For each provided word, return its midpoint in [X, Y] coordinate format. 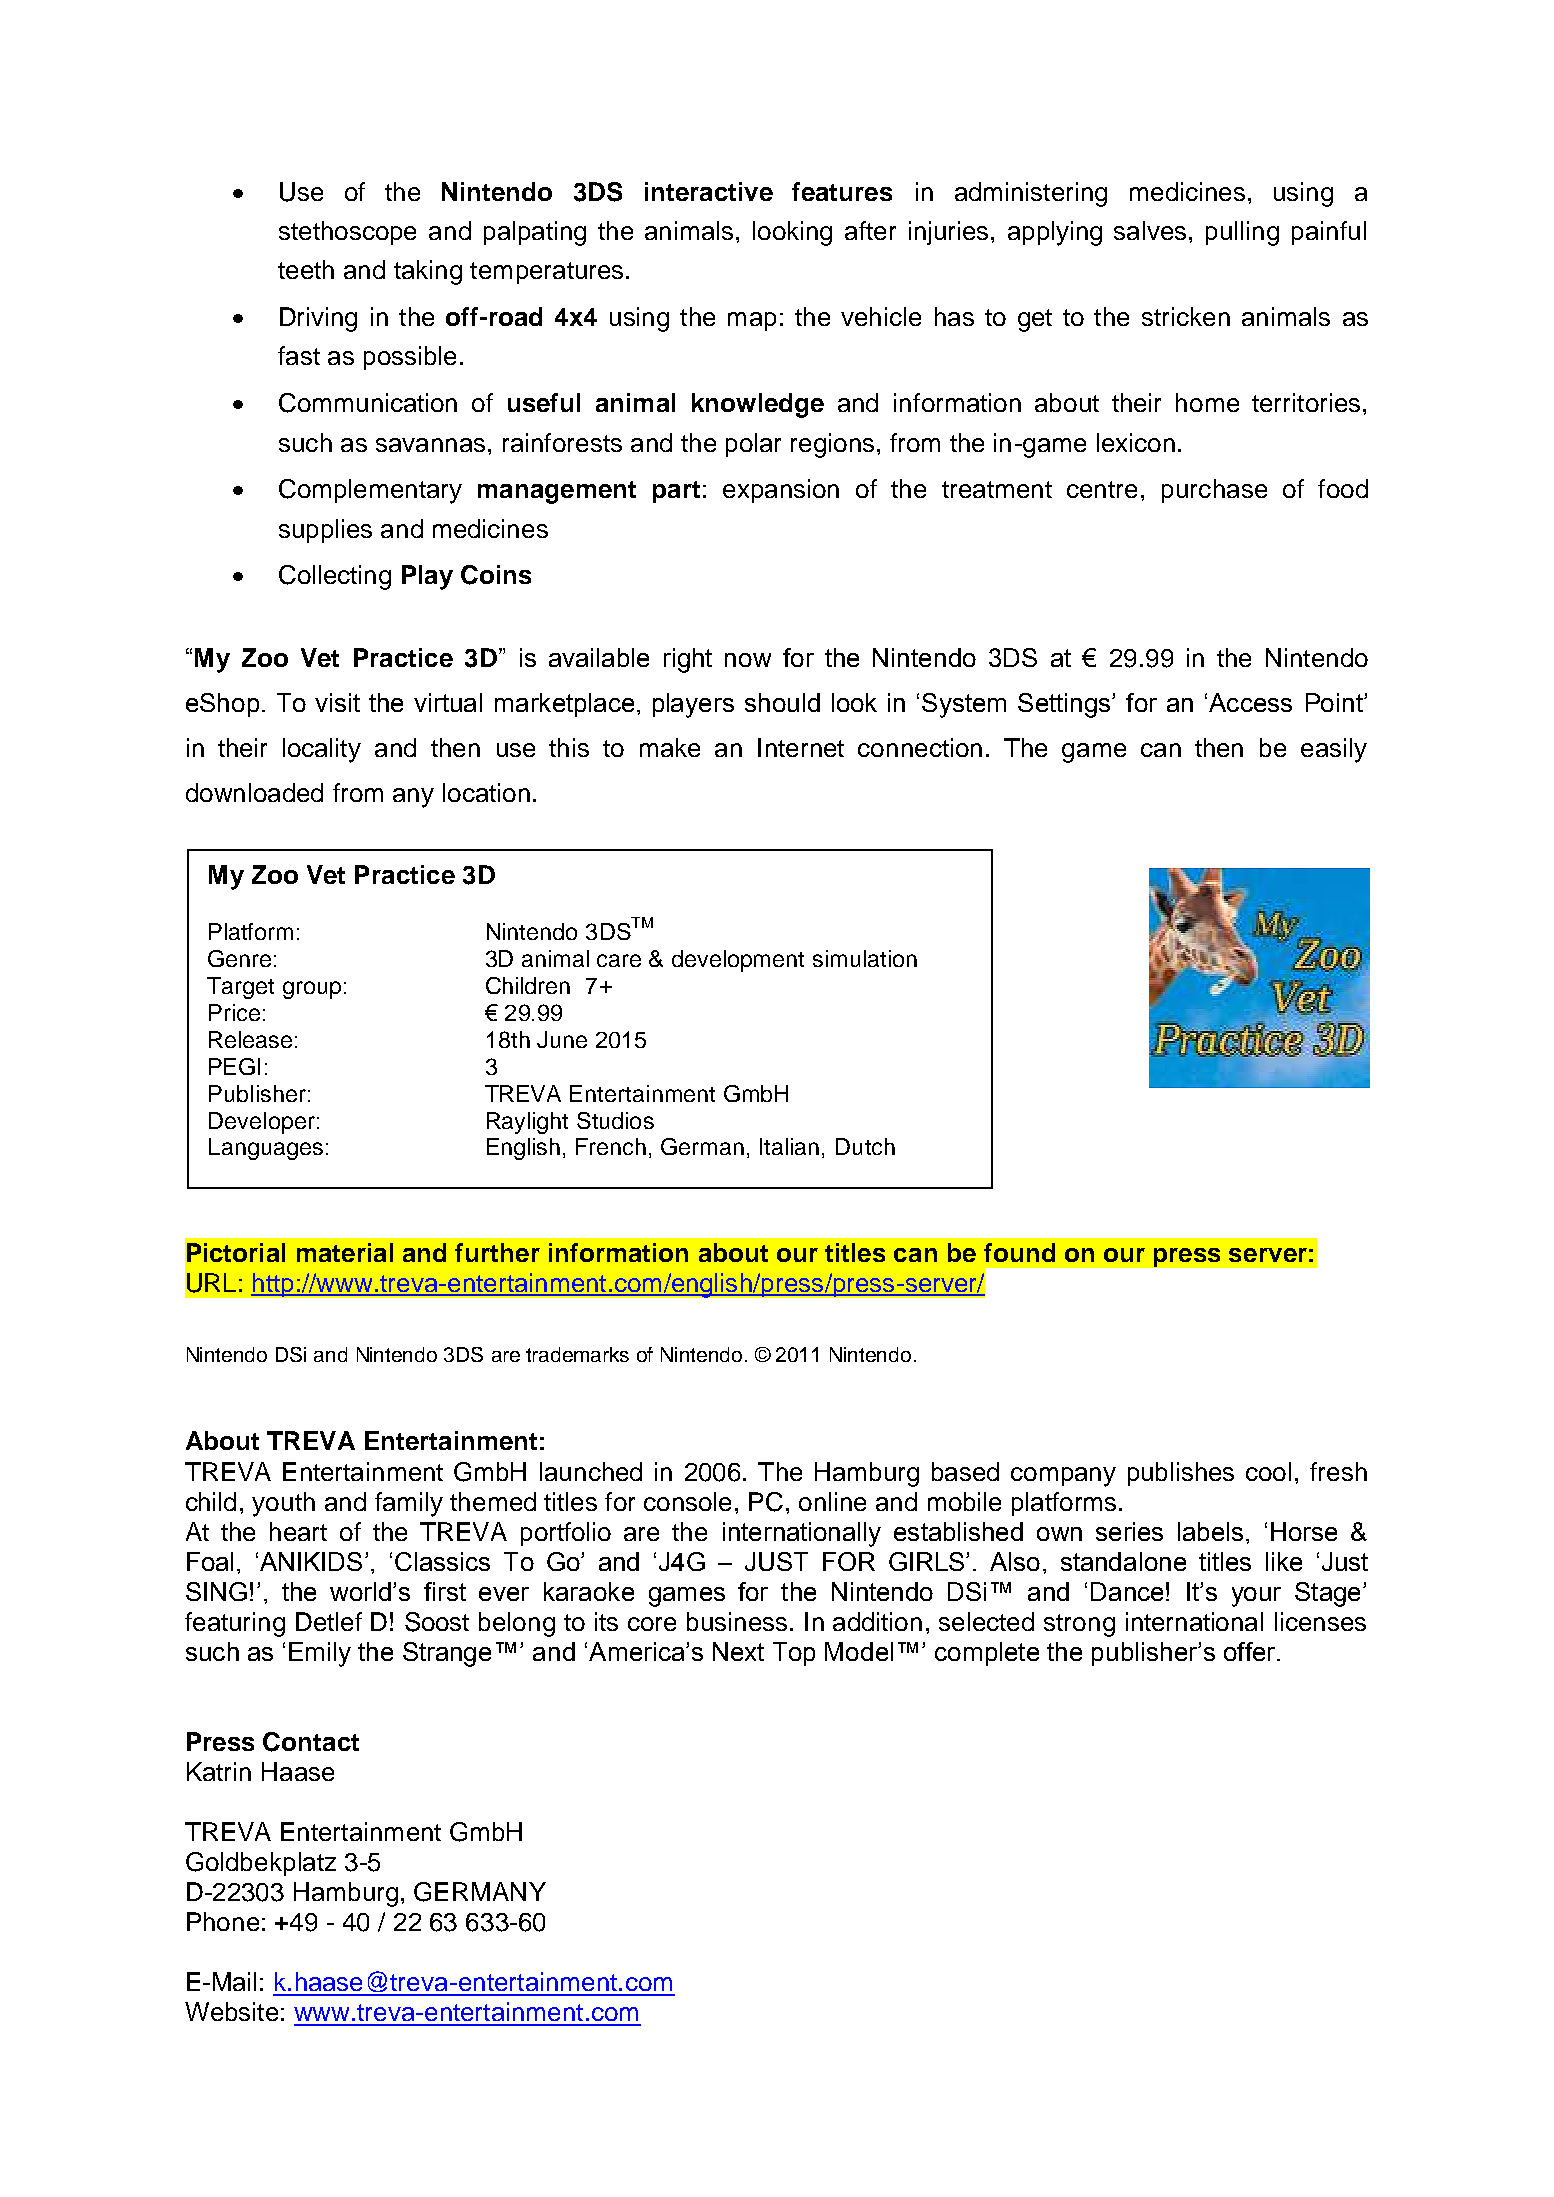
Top [794, 1654]
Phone [223, 1921]
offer [1251, 1651]
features [842, 191]
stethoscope [347, 233]
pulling [1242, 233]
